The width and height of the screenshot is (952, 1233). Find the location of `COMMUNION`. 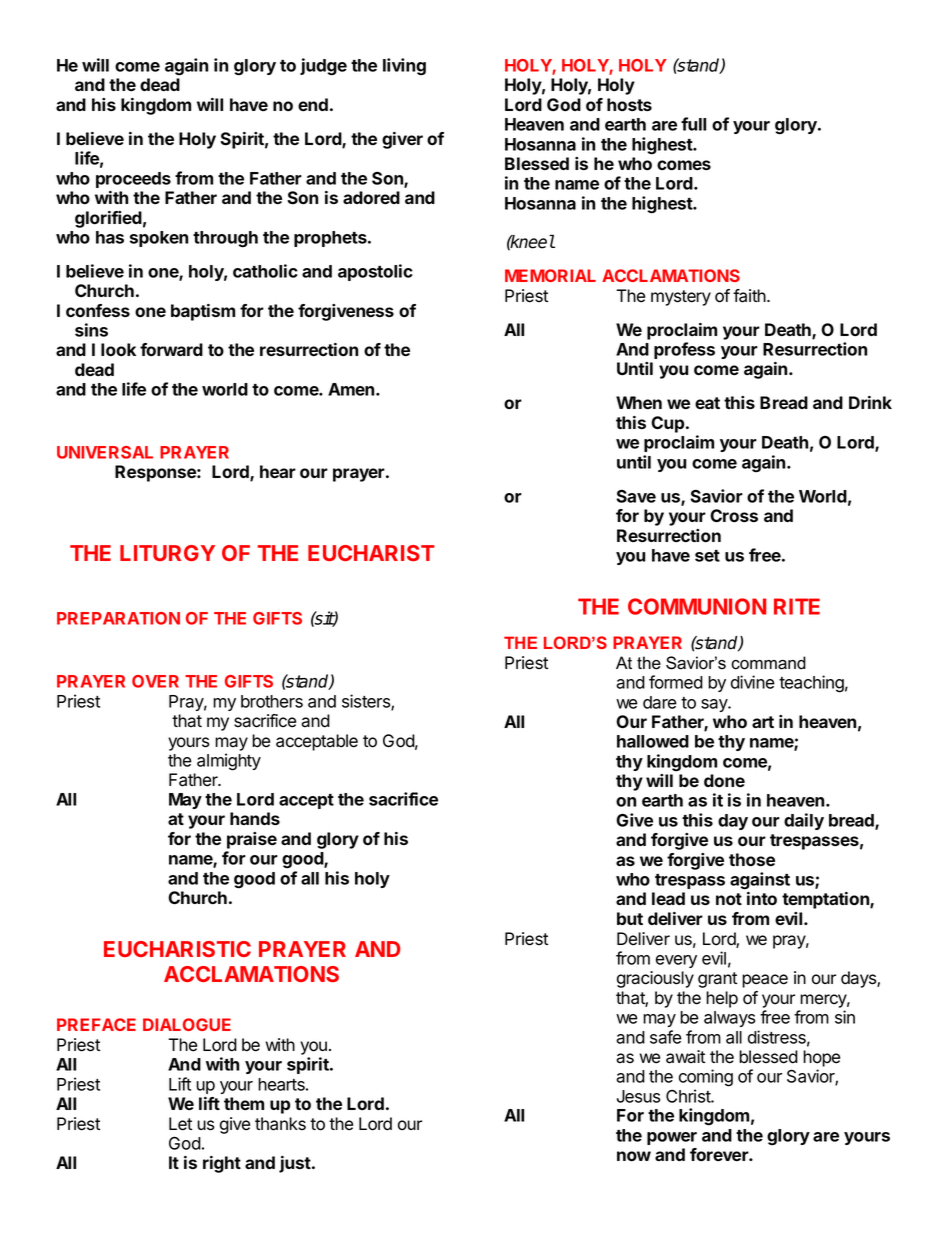

COMMUNION is located at coordinates (697, 606).
